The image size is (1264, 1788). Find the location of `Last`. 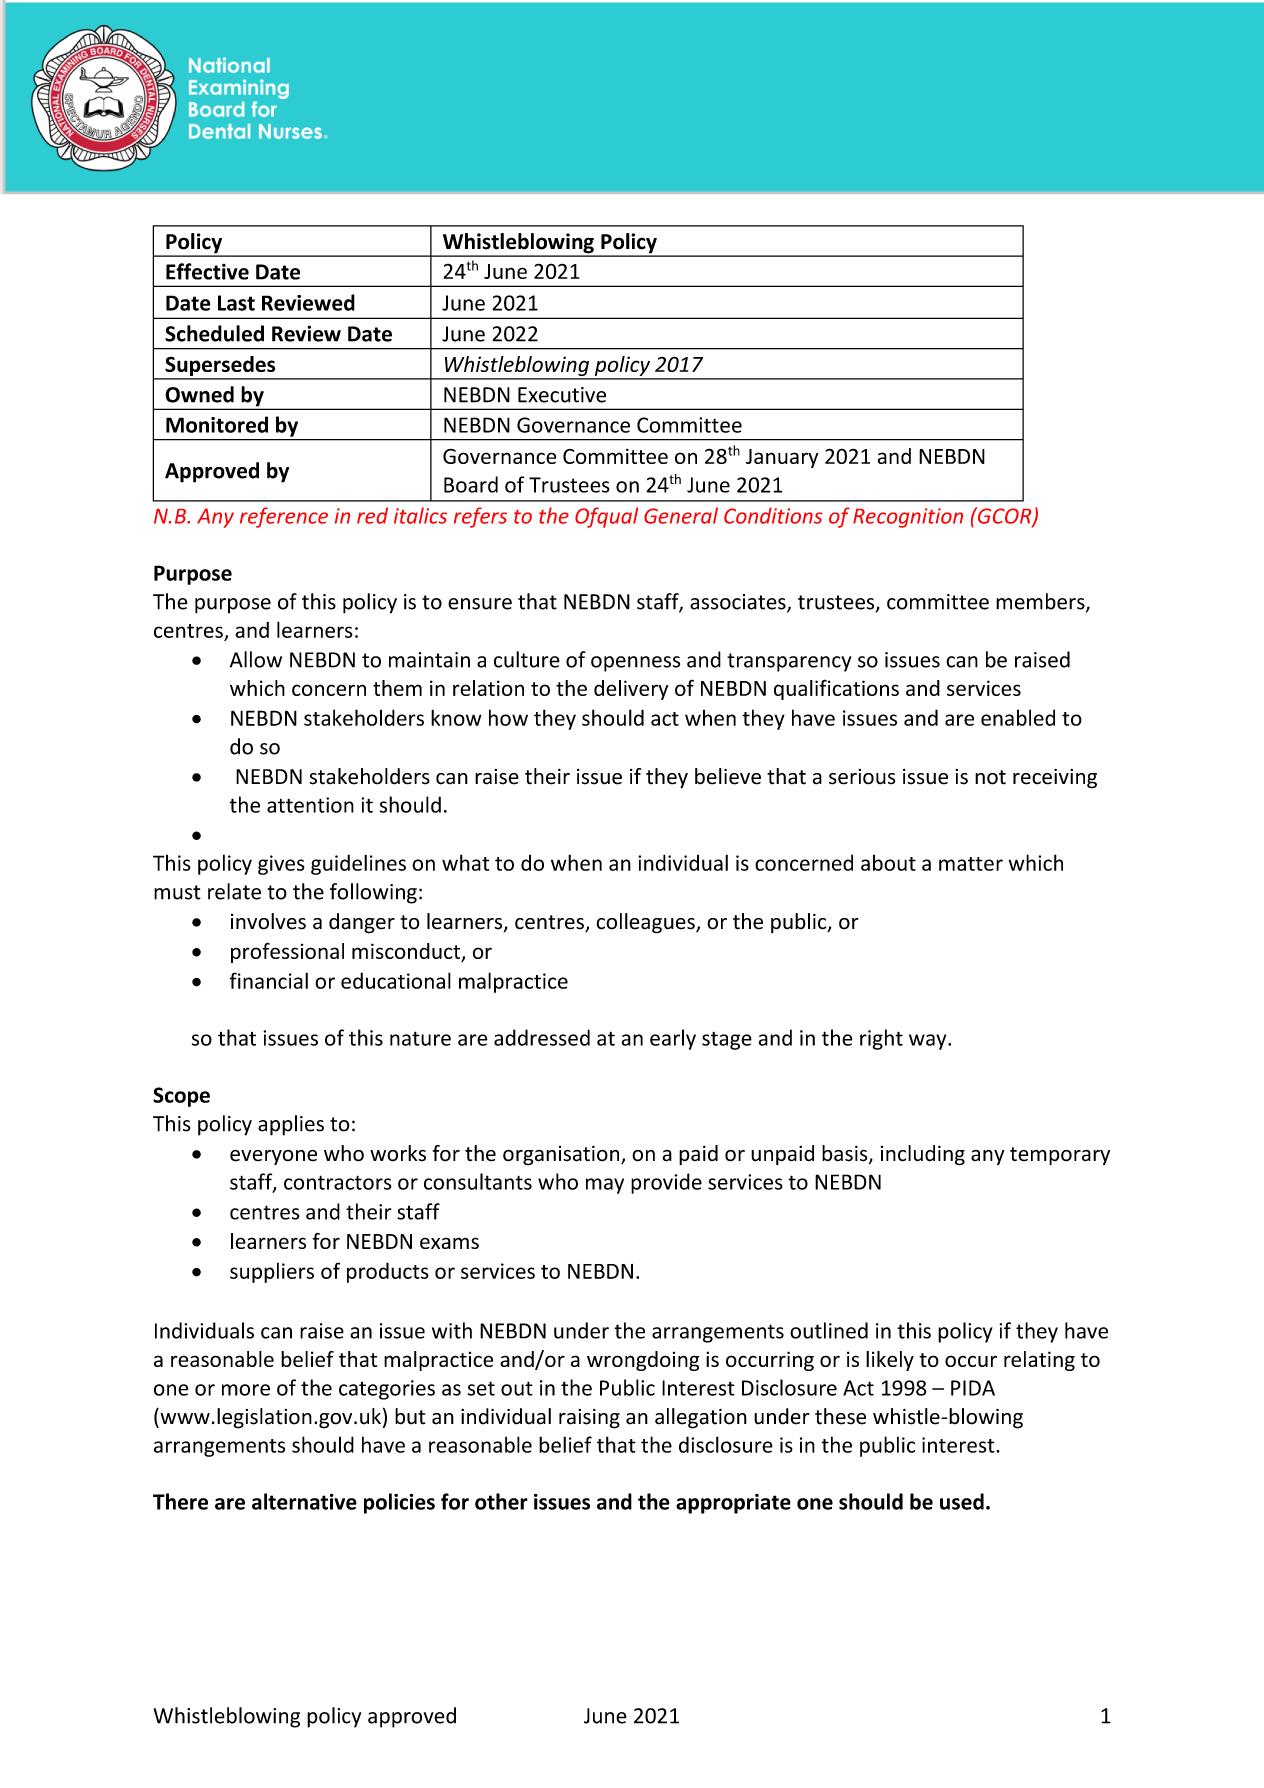

Last is located at coordinates (236, 303).
